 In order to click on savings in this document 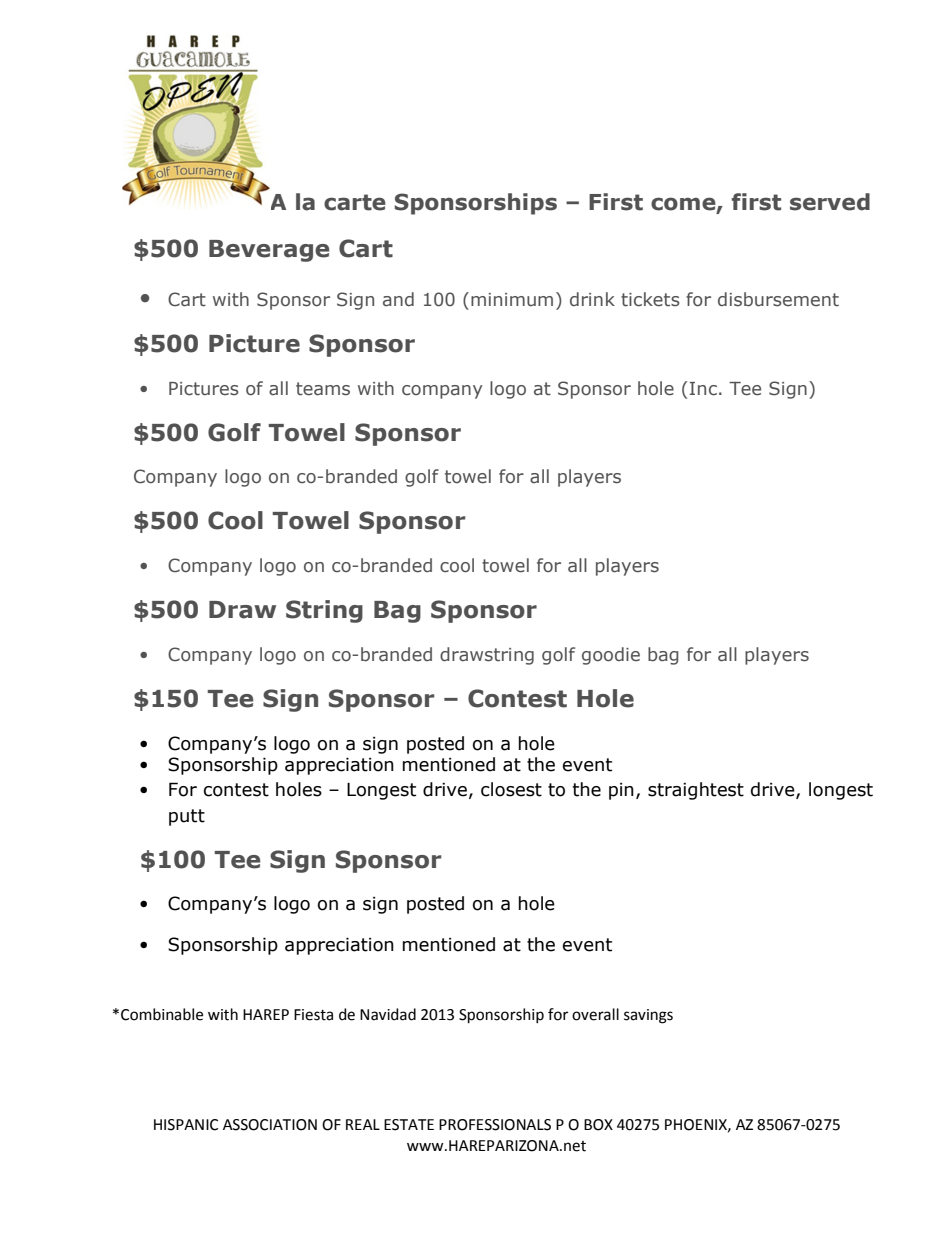, I will do `click(648, 1016)`.
